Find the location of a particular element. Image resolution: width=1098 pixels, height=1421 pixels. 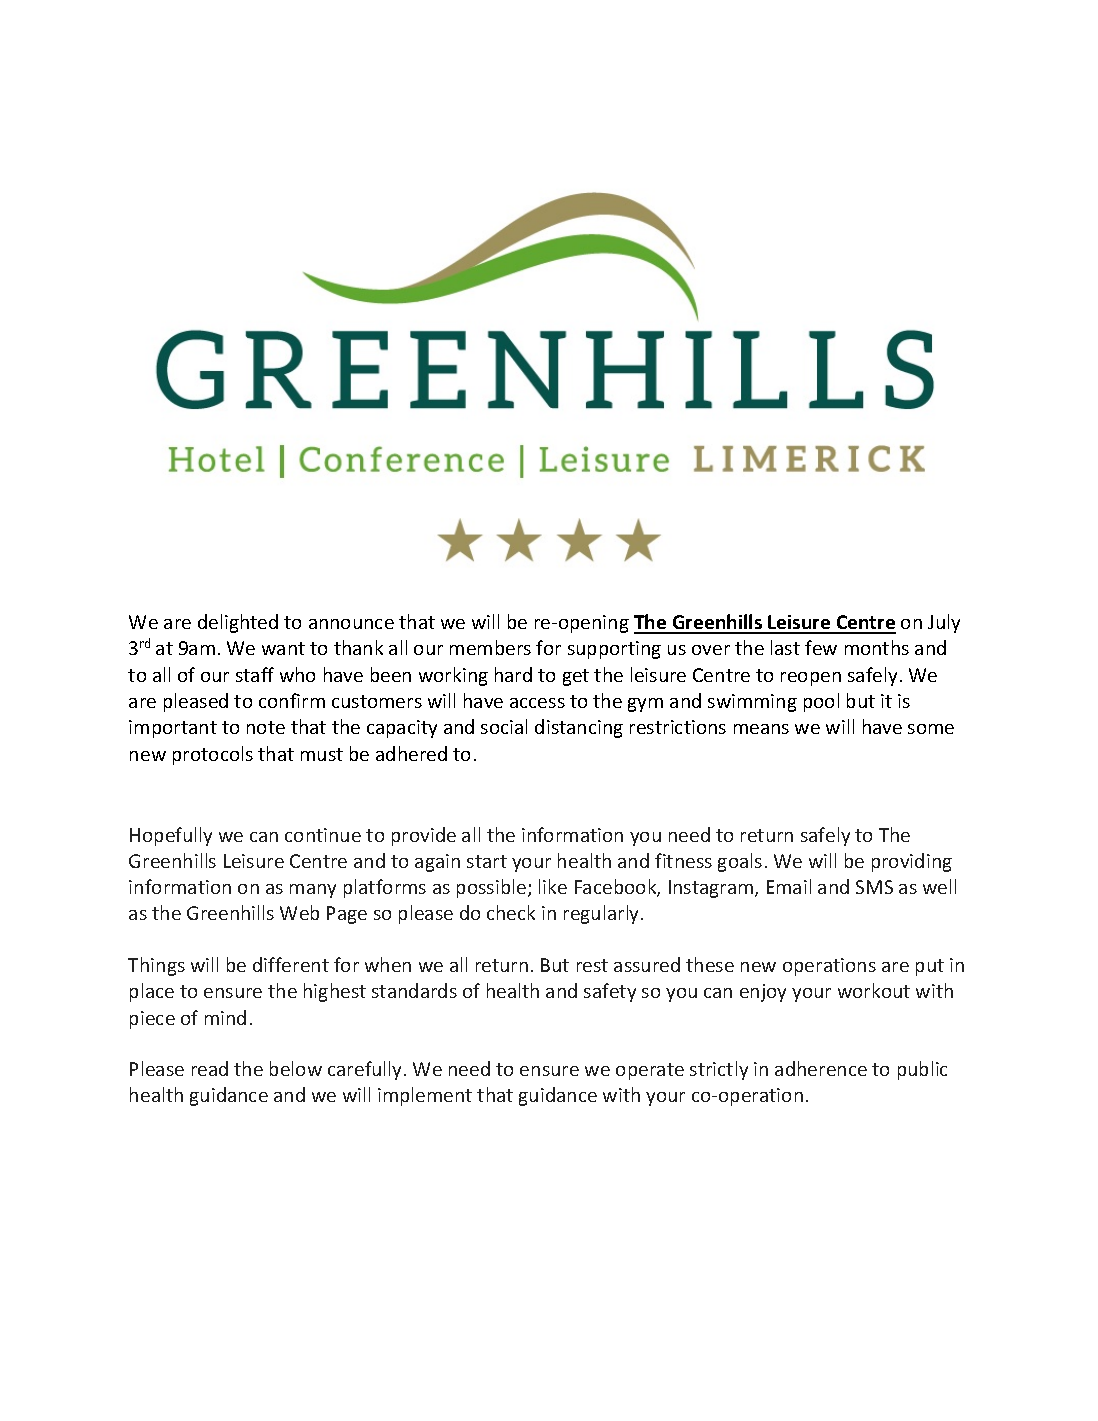

adhered is located at coordinates (411, 753).
